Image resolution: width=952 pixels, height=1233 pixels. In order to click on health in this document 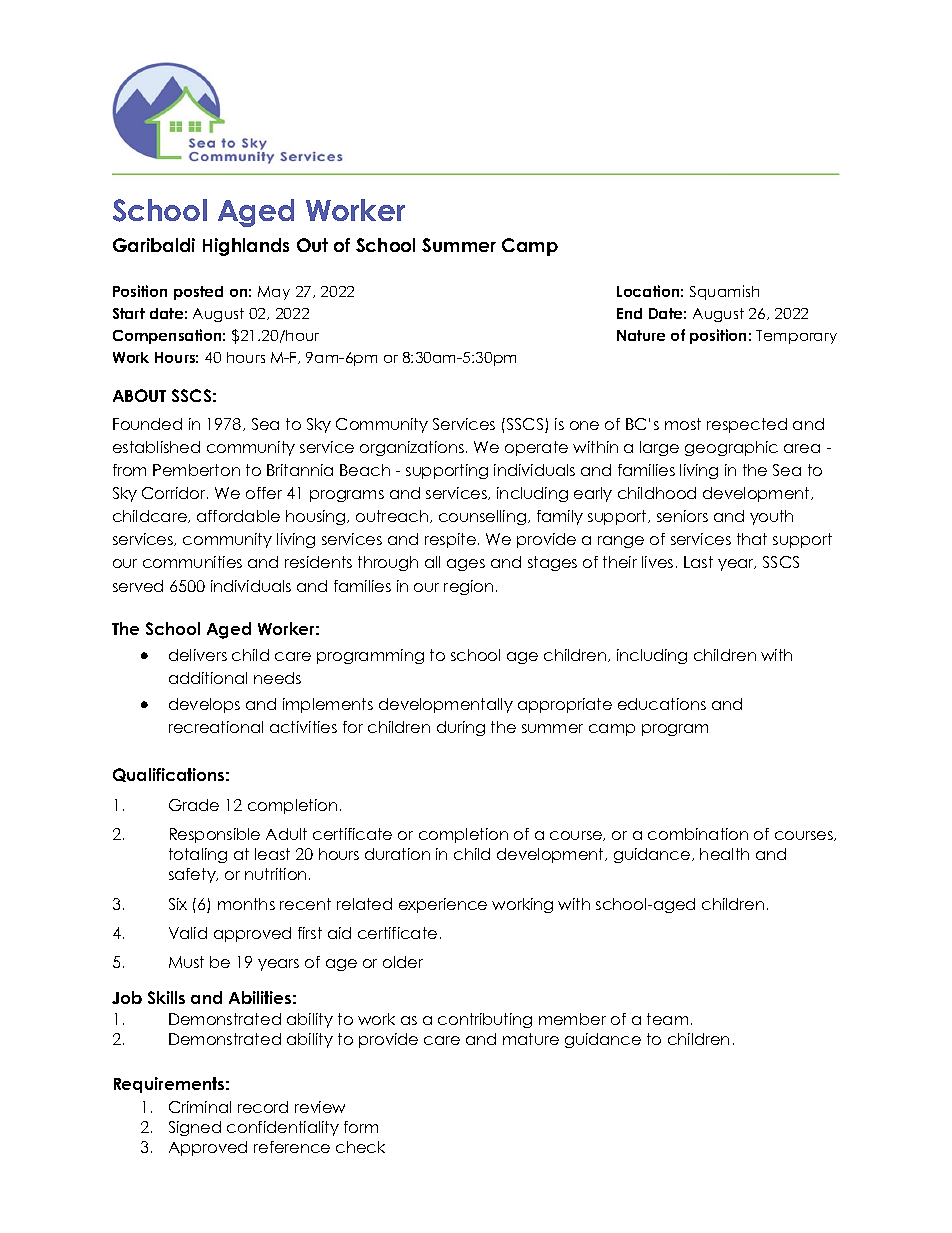, I will do `click(724, 854)`.
